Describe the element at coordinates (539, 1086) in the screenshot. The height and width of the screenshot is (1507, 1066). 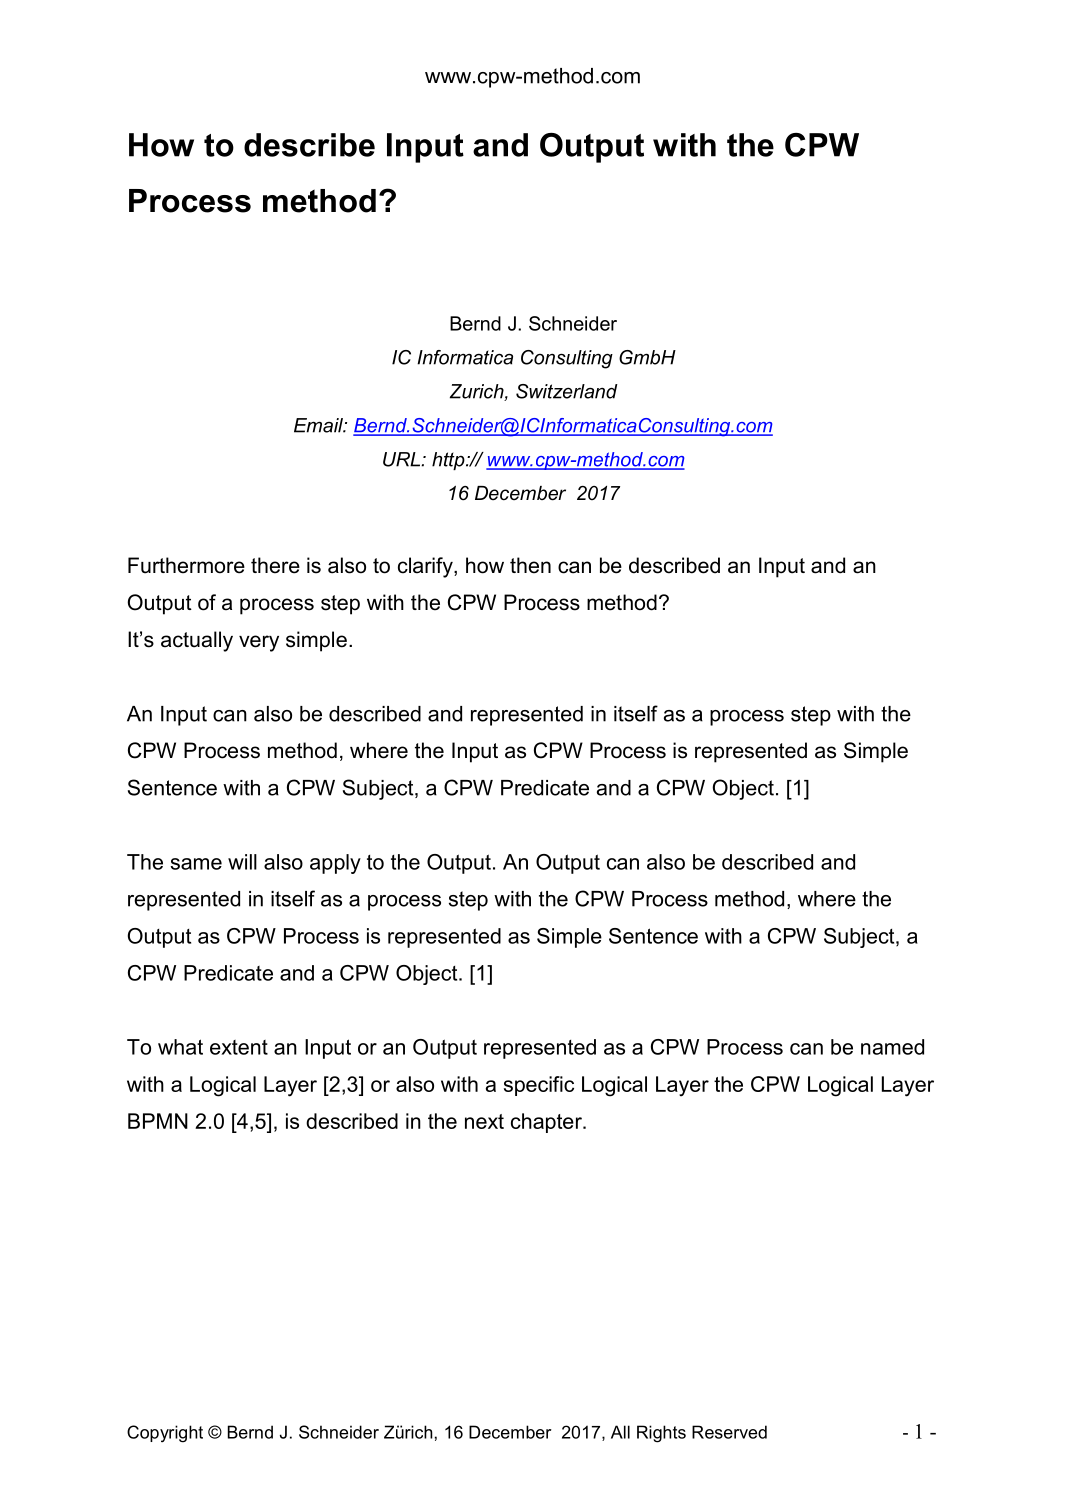
I see `specific` at that location.
